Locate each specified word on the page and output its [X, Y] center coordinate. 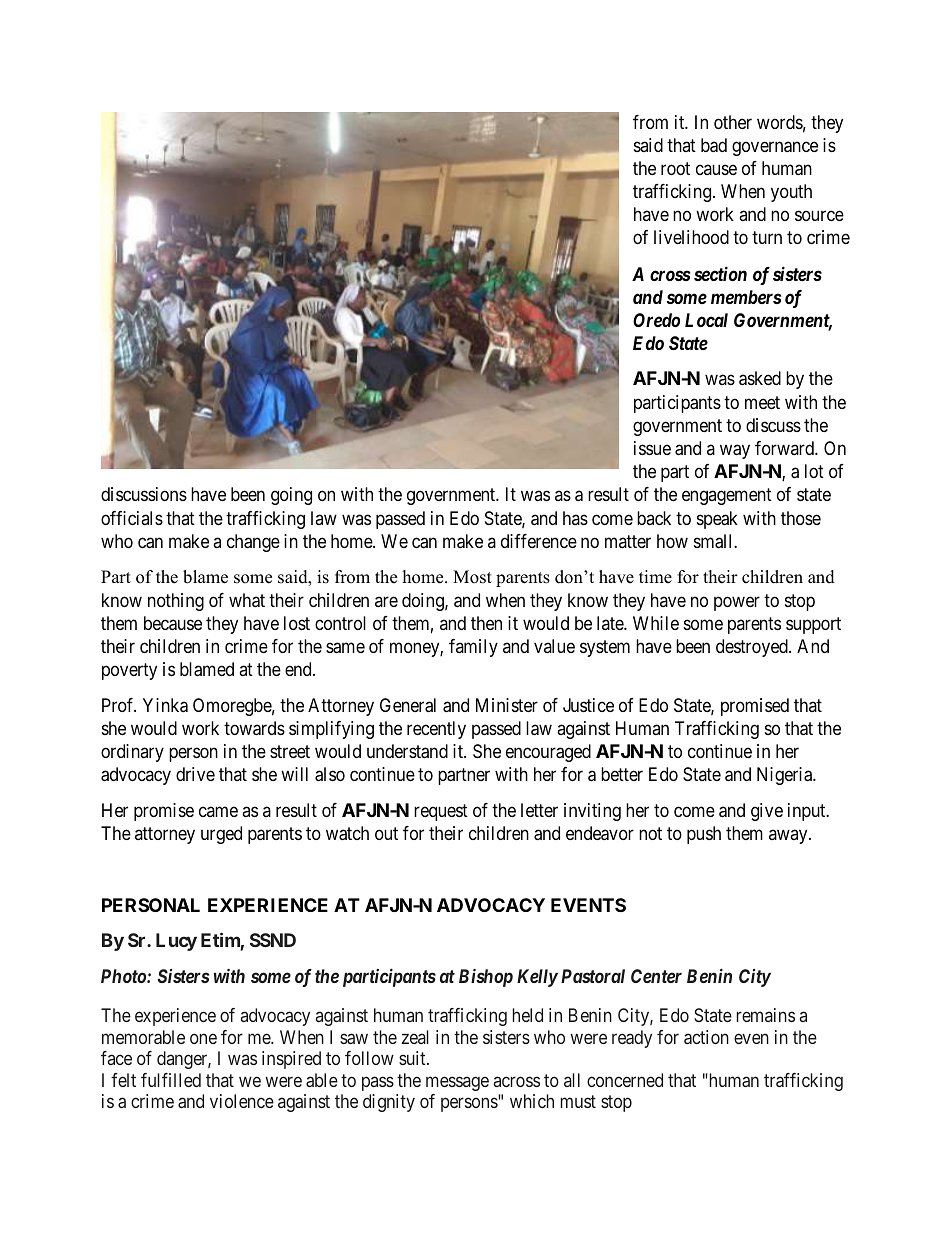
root [675, 168]
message [457, 1083]
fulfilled [171, 1080]
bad [714, 145]
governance [775, 148]
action [706, 1037]
